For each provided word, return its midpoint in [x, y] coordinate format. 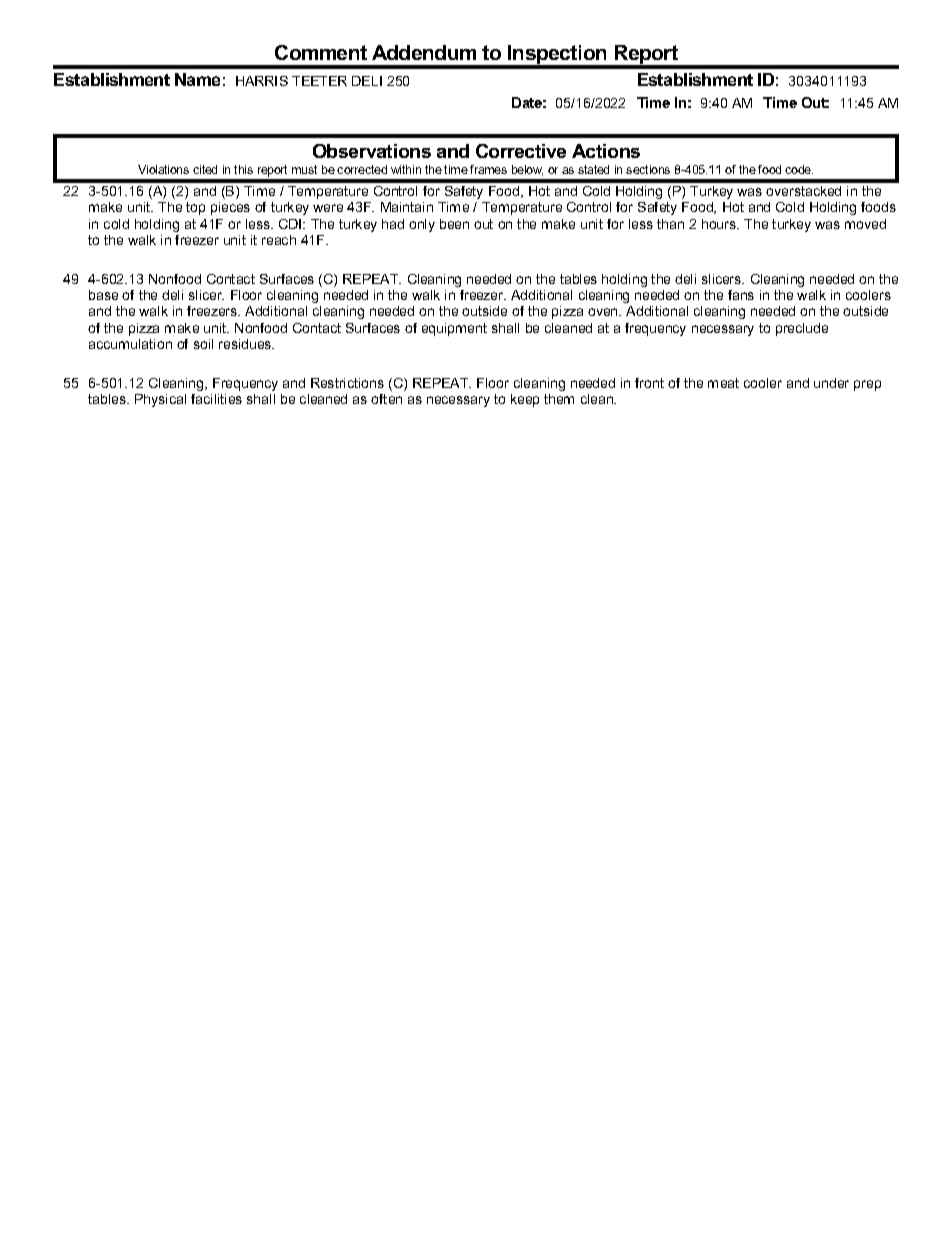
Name [197, 79]
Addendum [424, 52]
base [103, 295]
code [799, 169]
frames [488, 169]
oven [604, 312]
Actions [606, 151]
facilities [216, 399]
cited [205, 169]
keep [525, 400]
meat [723, 383]
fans [741, 295]
